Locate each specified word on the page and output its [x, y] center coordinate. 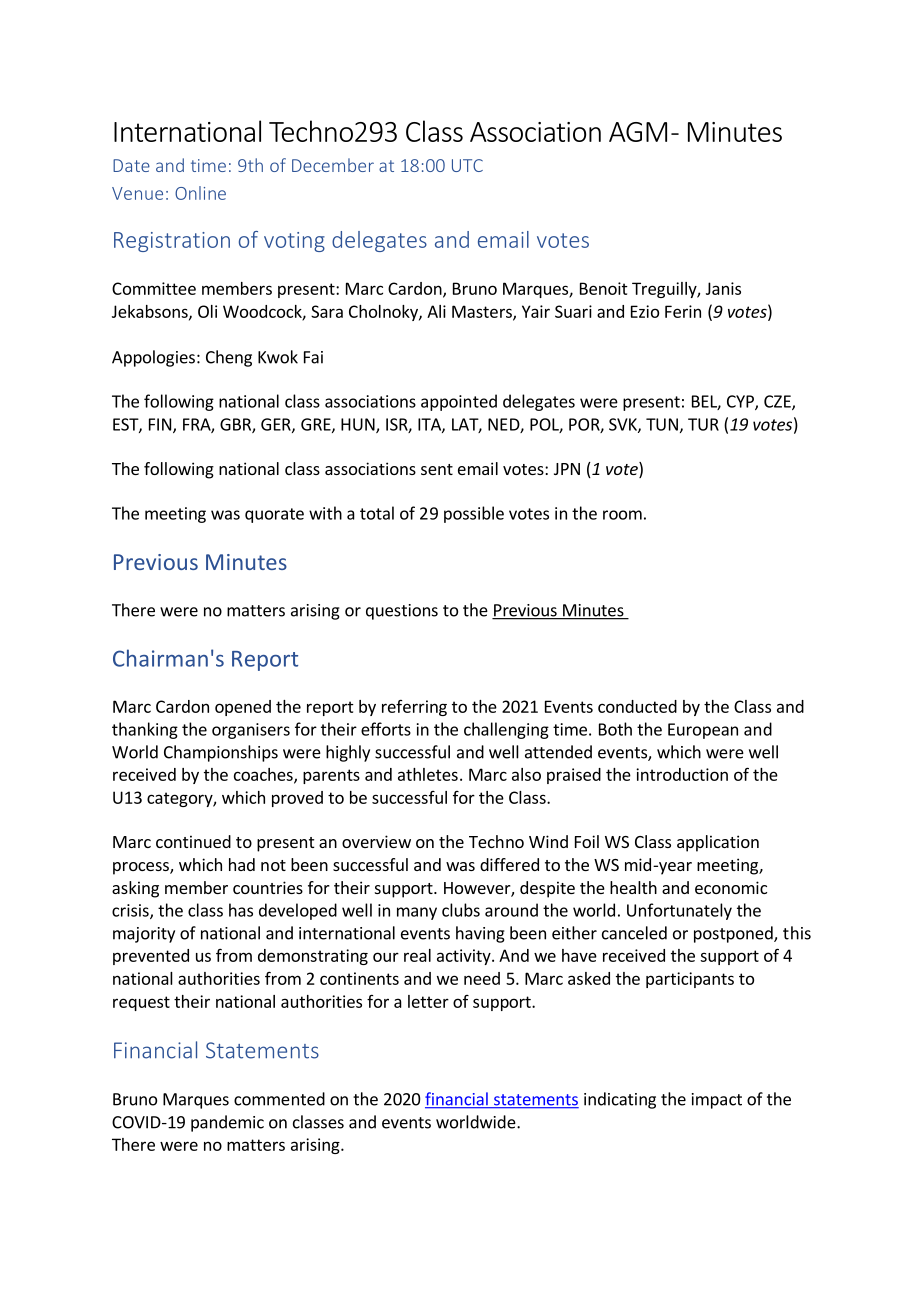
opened [243, 708]
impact [717, 1101]
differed [509, 864]
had [242, 864]
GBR [236, 425]
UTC [467, 165]
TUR [703, 424]
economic [731, 887]
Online [200, 193]
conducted [637, 706]
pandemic [227, 1123]
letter [428, 1001]
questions [402, 612]
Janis [723, 288]
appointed [459, 402]
